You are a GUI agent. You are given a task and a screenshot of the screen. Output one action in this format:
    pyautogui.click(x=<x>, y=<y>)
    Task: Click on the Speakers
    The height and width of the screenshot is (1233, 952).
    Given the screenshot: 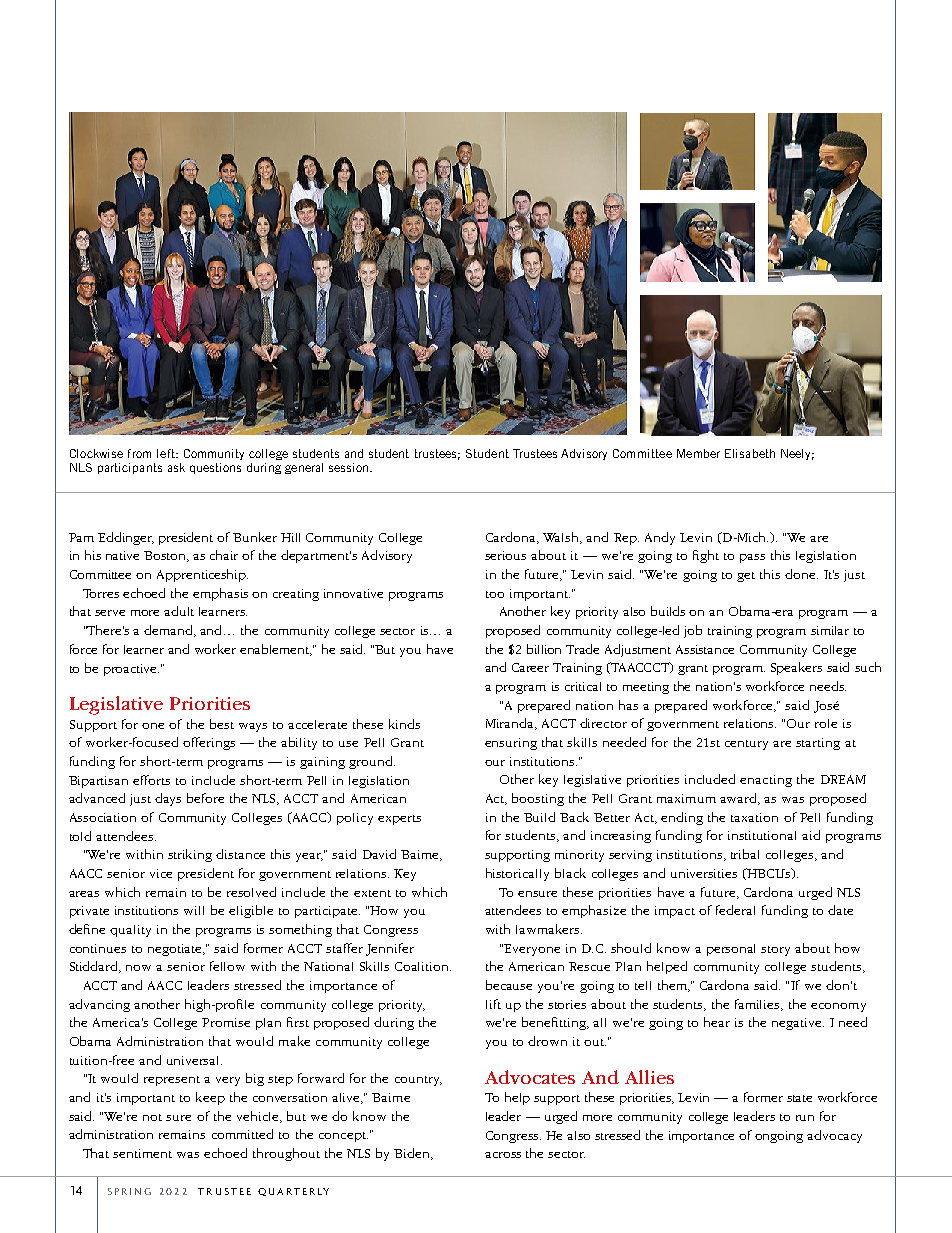 What is the action you would take?
    pyautogui.click(x=796, y=668)
